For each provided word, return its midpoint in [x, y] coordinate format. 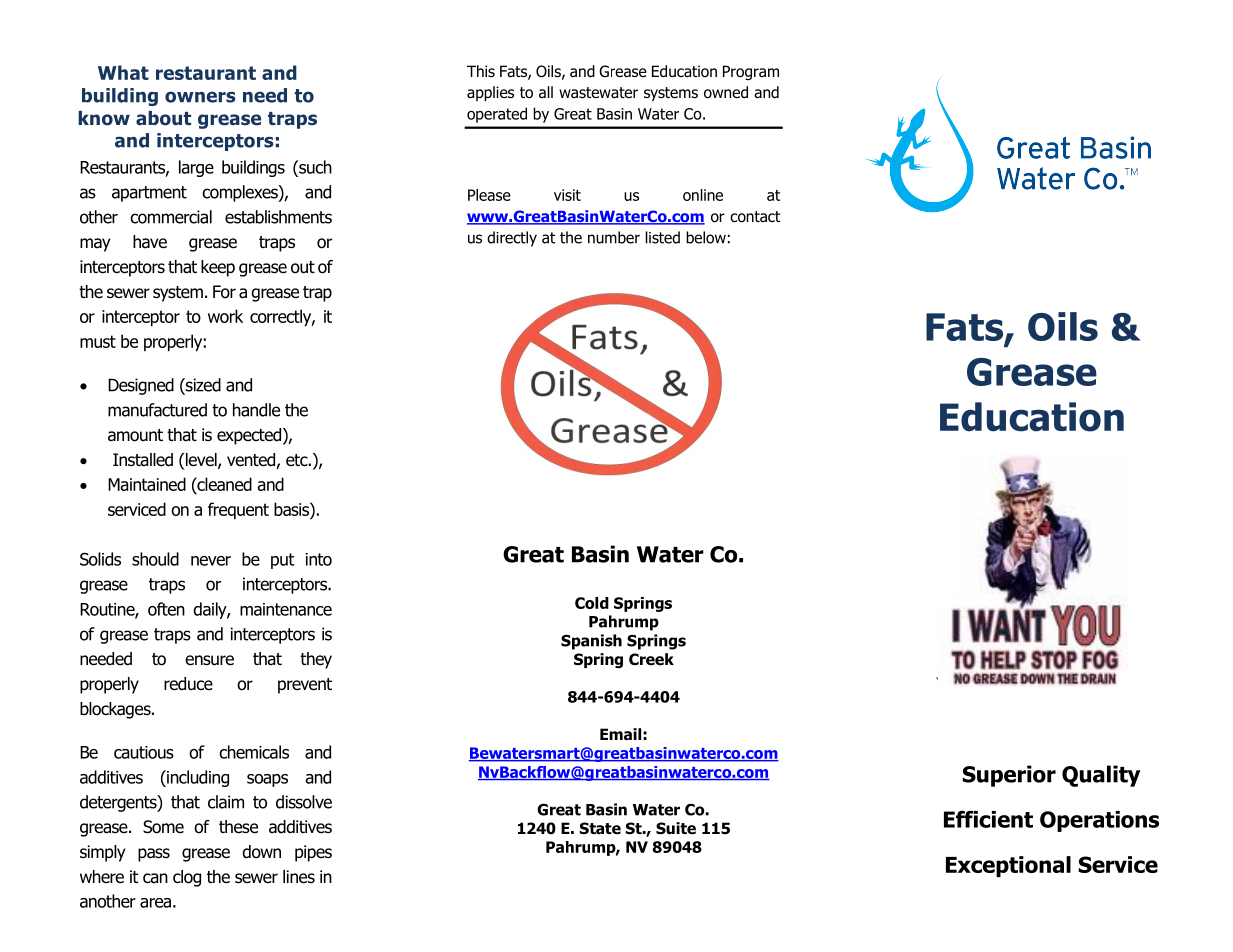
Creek [651, 659]
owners [200, 97]
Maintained [147, 484]
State [600, 828]
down [261, 852]
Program [751, 72]
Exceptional [1008, 866]
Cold [592, 603]
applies [490, 93]
